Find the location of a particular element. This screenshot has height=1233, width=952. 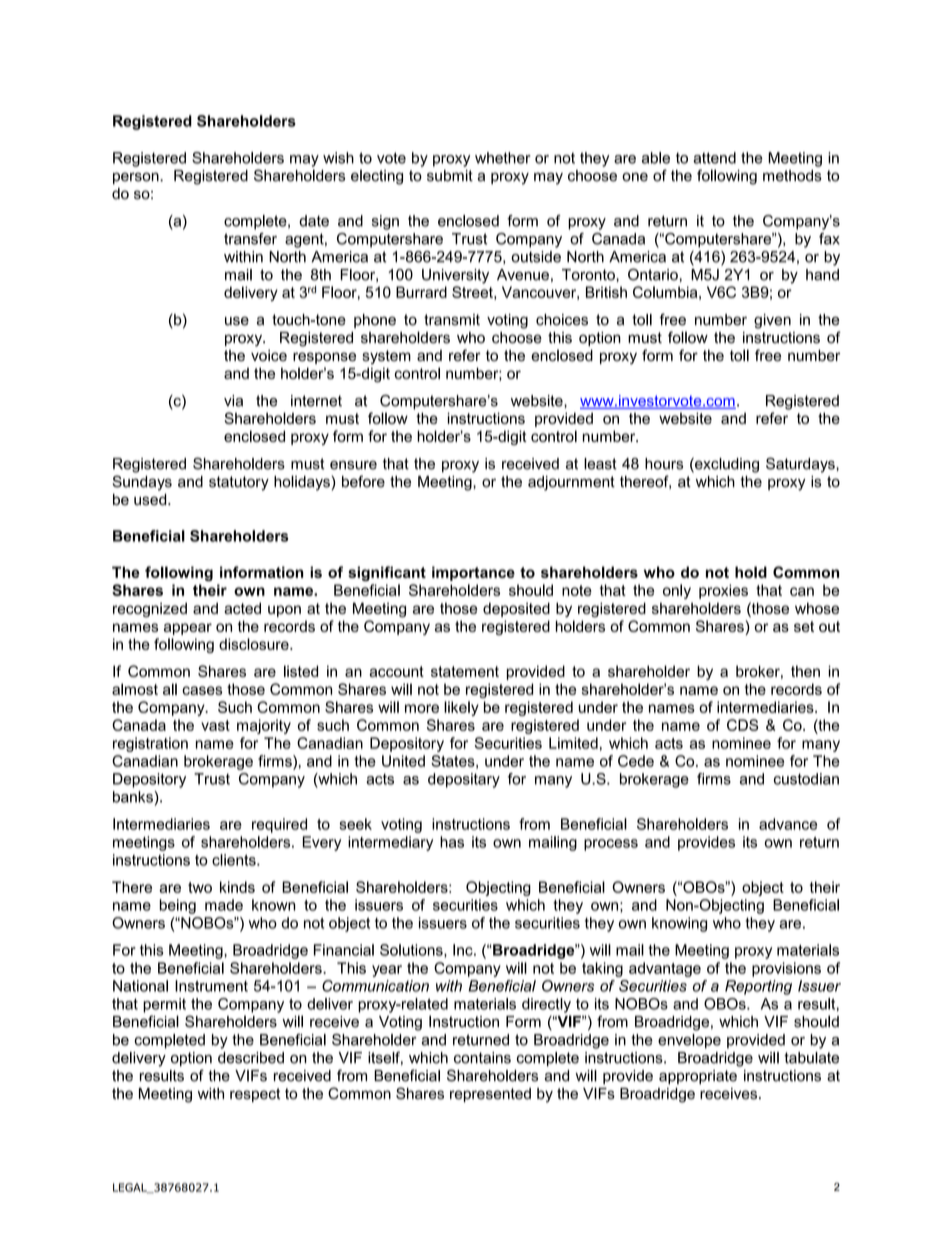

person is located at coordinates (137, 178).
